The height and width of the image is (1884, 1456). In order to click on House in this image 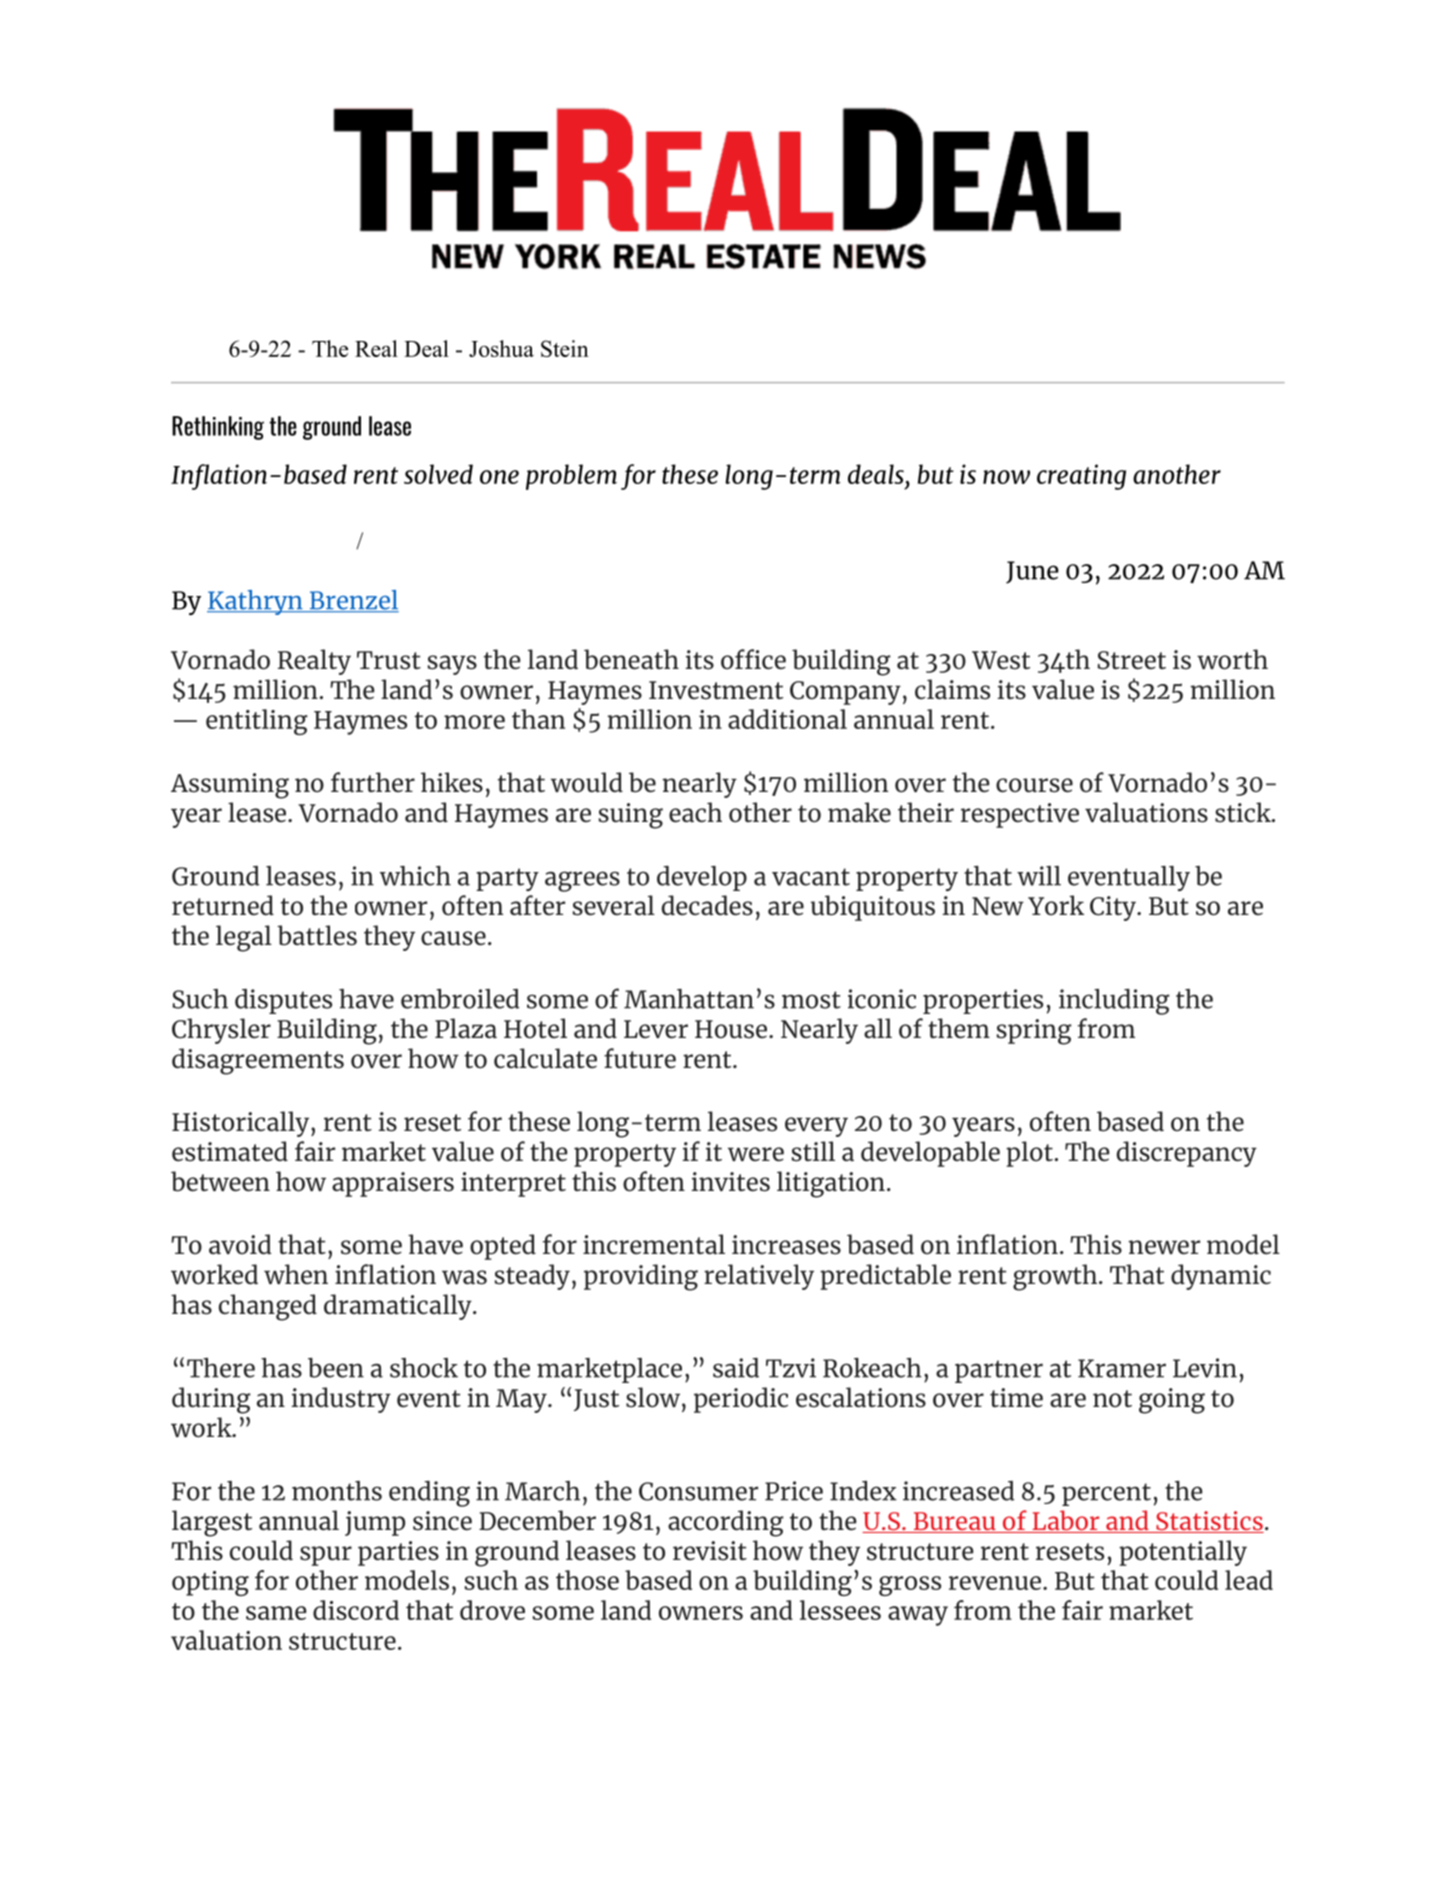, I will do `click(732, 1029)`.
